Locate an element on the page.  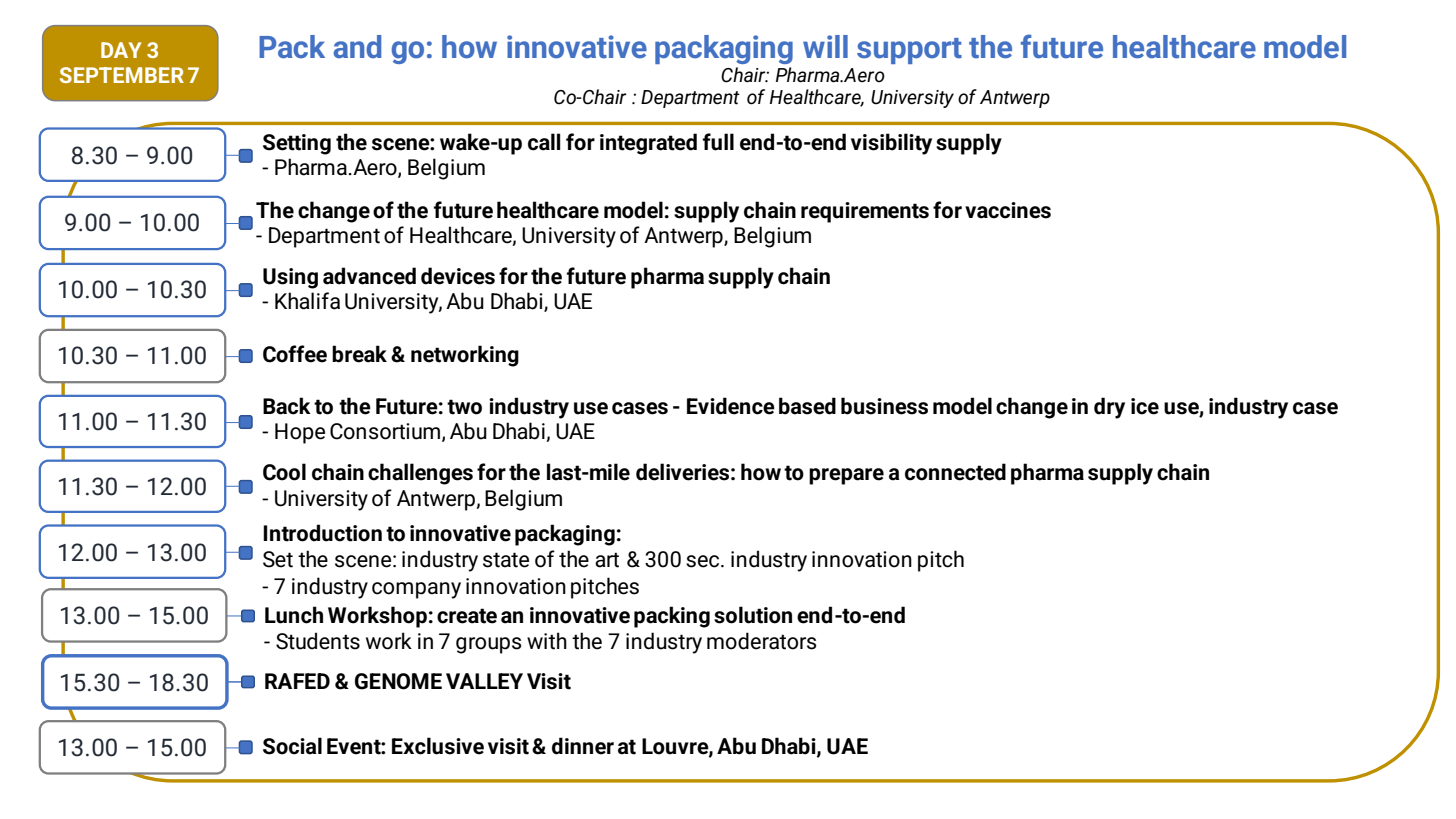
Back is located at coordinates (287, 406).
